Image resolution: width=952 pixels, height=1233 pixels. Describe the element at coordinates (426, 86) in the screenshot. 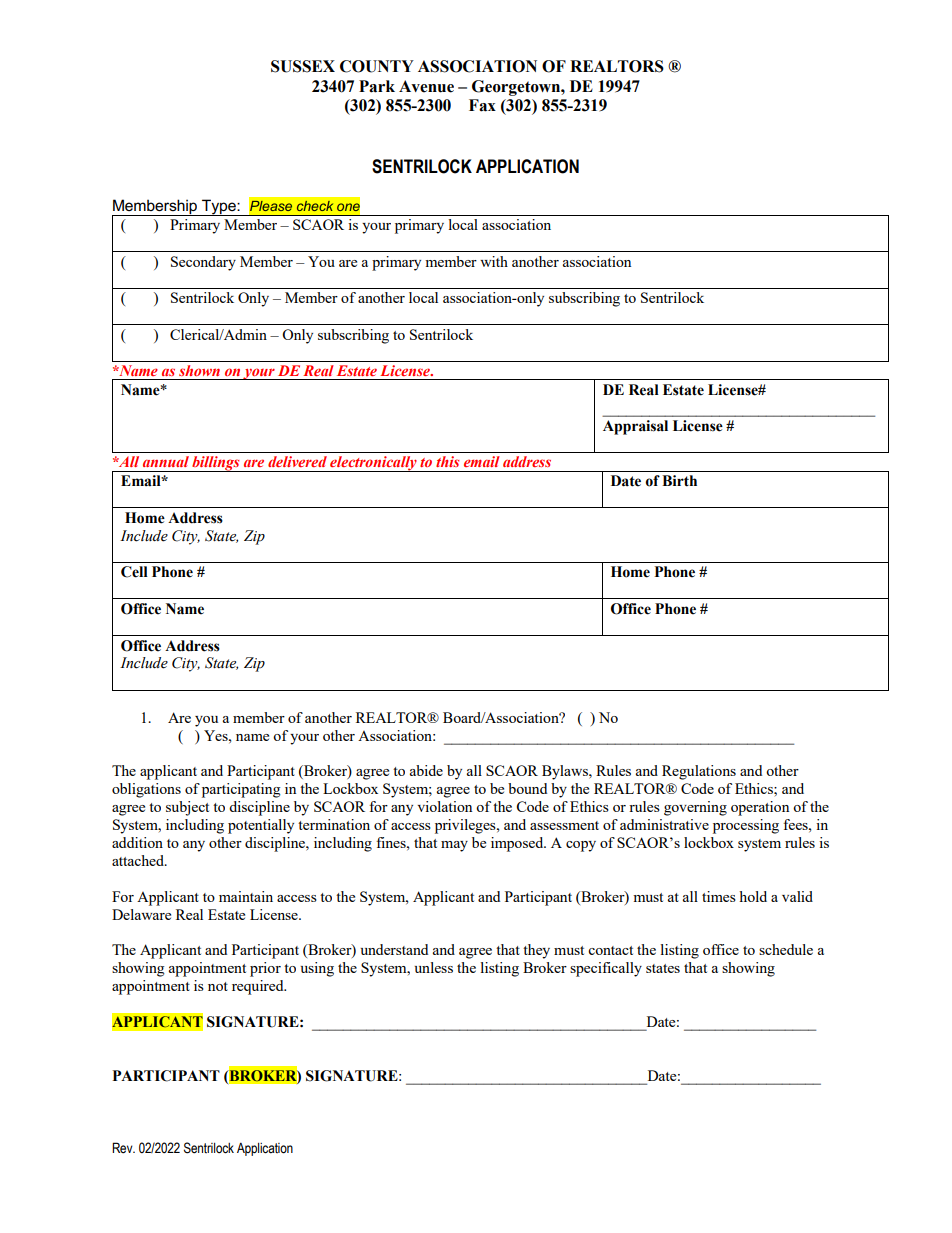

I see `Avenue` at that location.
